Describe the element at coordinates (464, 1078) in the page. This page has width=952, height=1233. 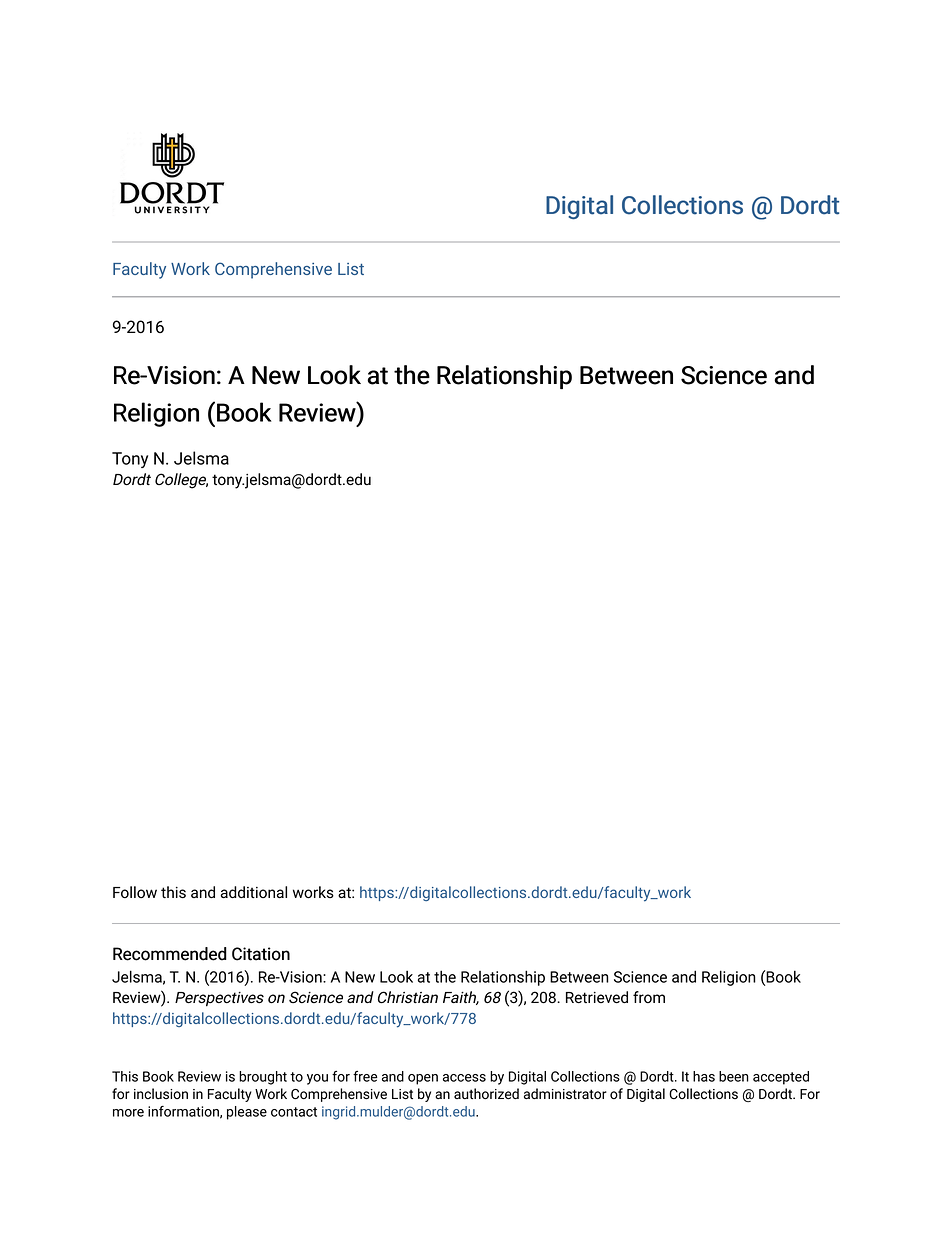
I see `access` at that location.
